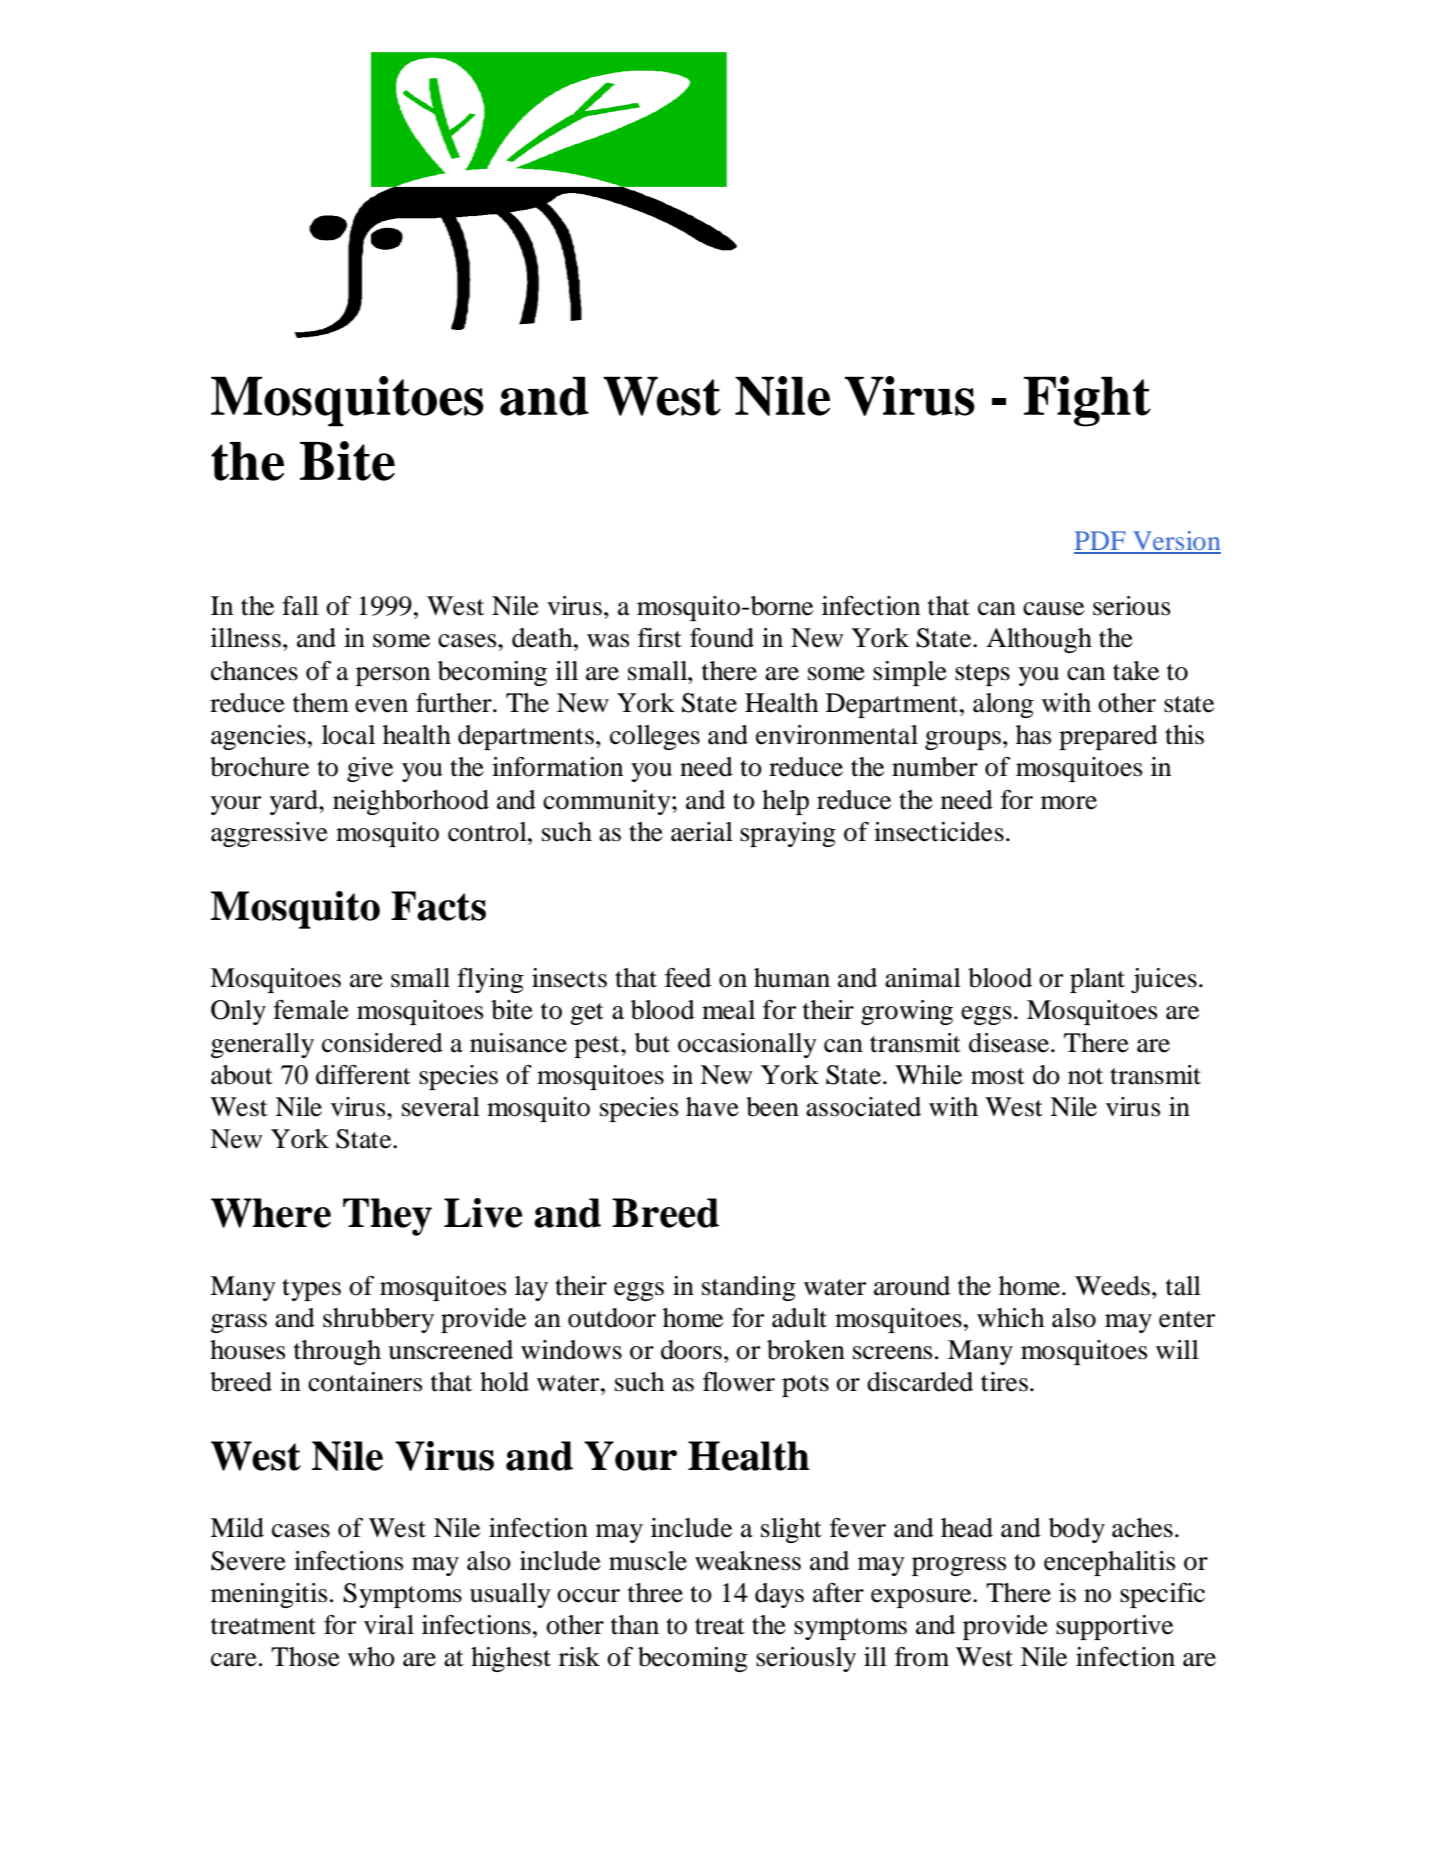 The image size is (1431, 1852). What do you see at coordinates (722, 638) in the document?
I see `found` at bounding box center [722, 638].
